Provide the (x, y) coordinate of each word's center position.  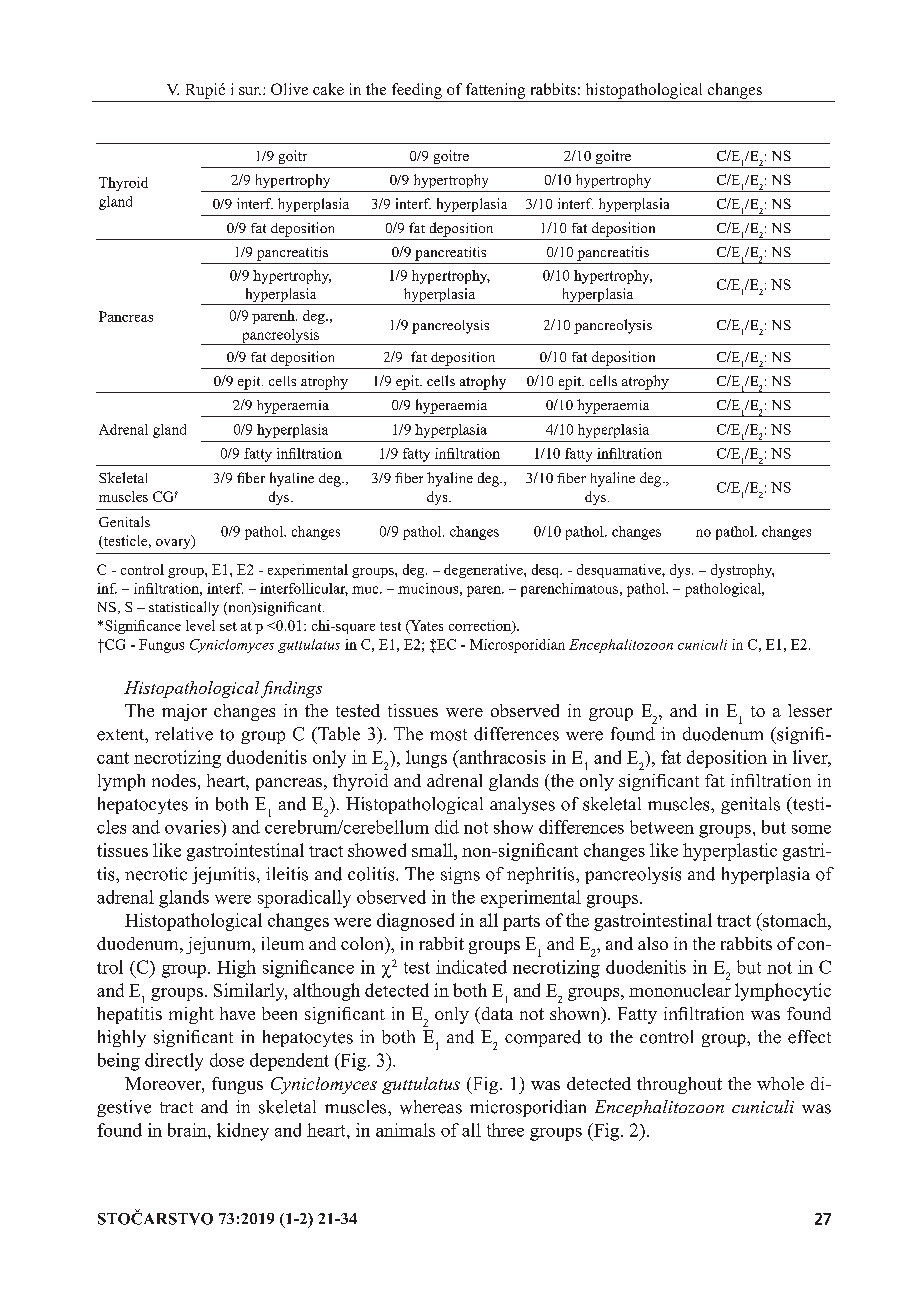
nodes (174, 780)
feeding (417, 91)
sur (250, 91)
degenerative (484, 571)
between (662, 827)
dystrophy (742, 571)
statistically (184, 608)
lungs (426, 759)
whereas (431, 1107)
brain (188, 1130)
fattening (495, 91)
